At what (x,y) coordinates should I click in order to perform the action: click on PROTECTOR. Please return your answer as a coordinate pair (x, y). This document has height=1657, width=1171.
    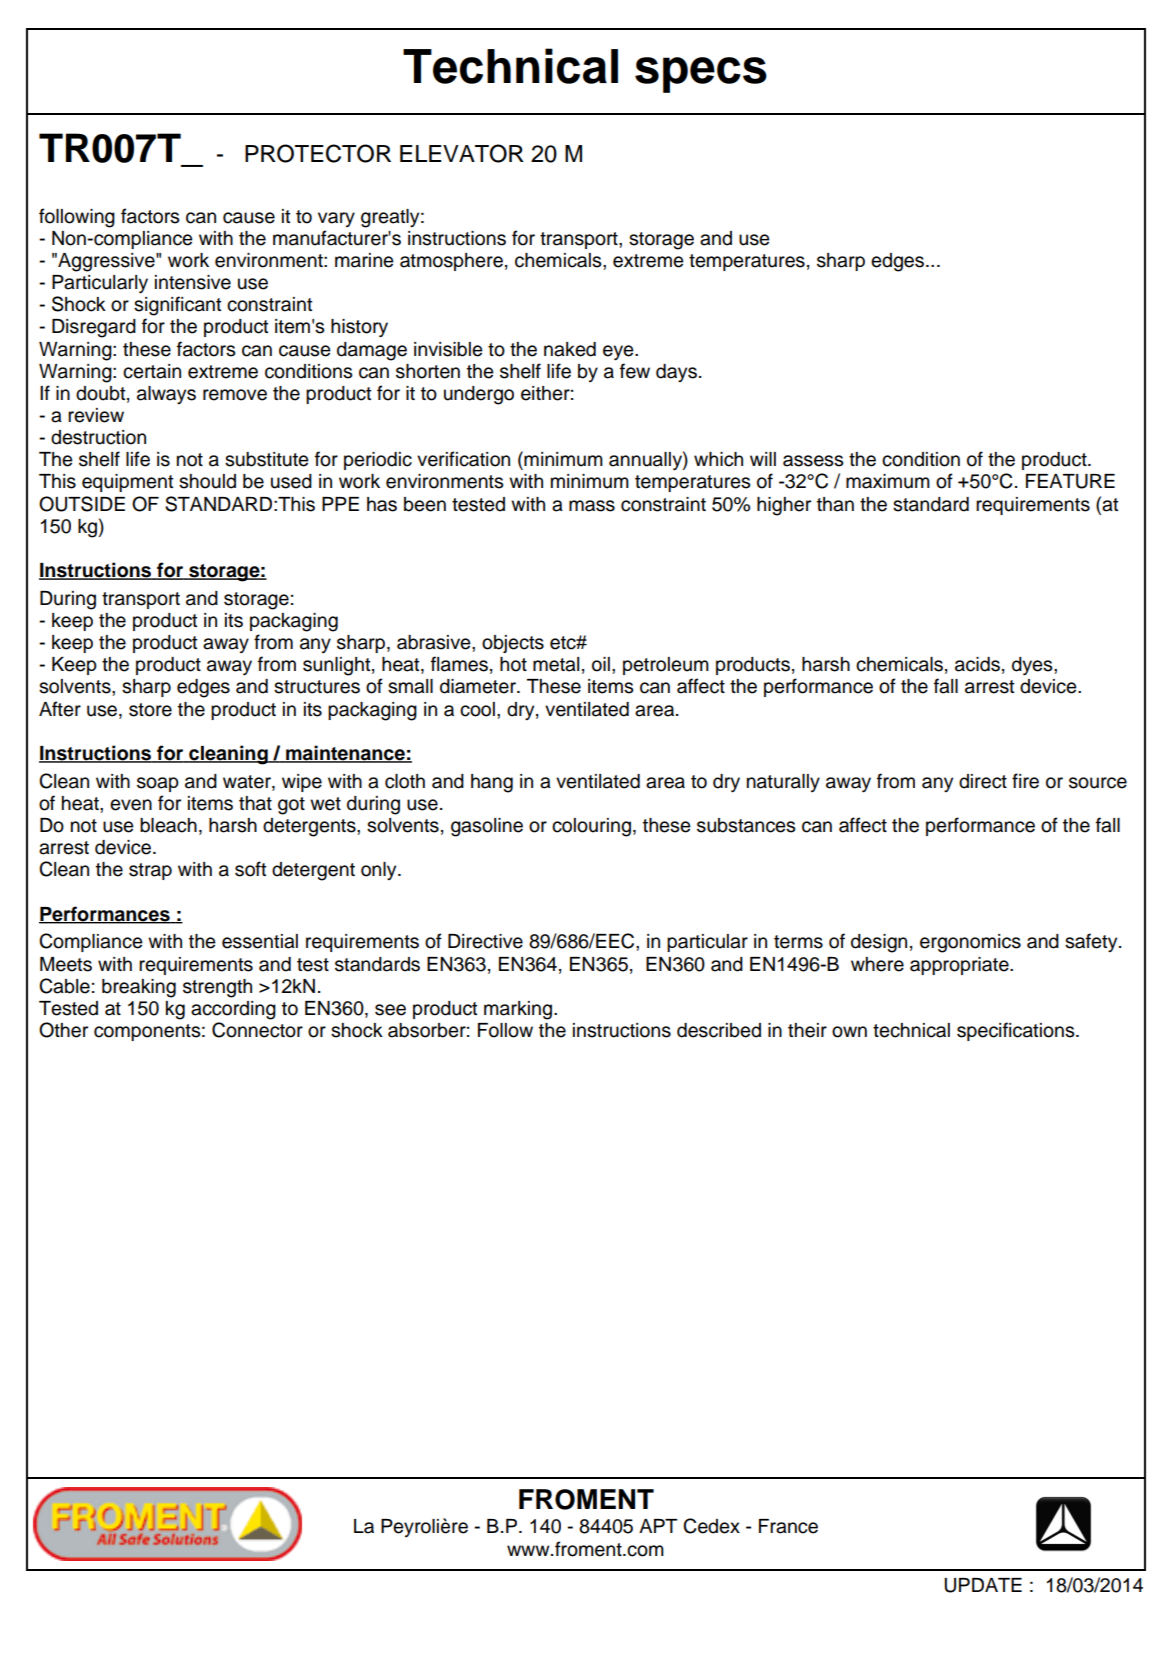
    Looking at the image, I should click on (318, 153).
